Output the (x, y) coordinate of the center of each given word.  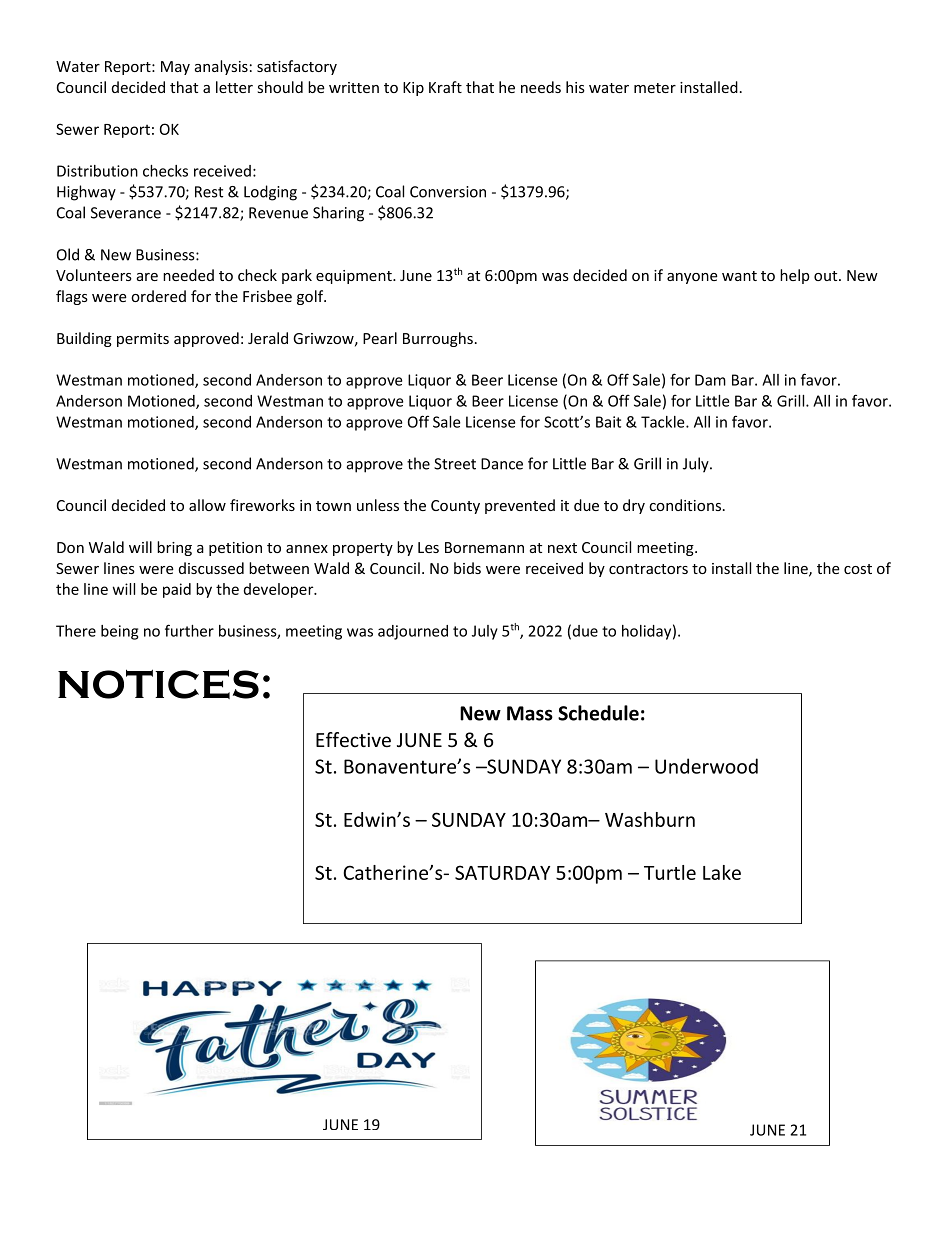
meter (655, 88)
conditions (686, 505)
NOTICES (158, 684)
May (175, 68)
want (739, 276)
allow (207, 505)
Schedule (598, 713)
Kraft (445, 87)
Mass (530, 713)
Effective (353, 739)
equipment (355, 277)
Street (455, 464)
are (147, 277)
